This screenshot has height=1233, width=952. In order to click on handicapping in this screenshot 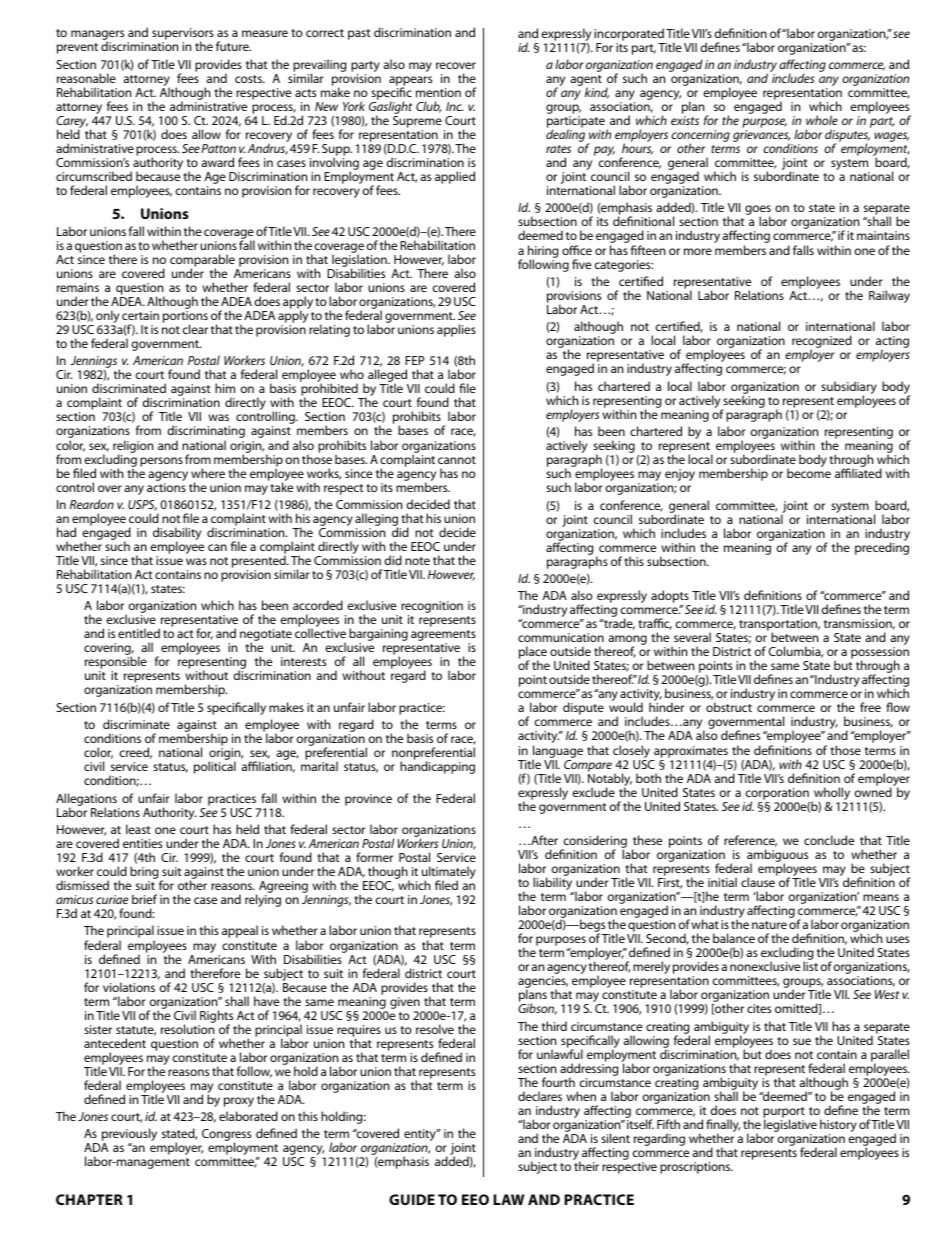, I will do `click(437, 767)`.
